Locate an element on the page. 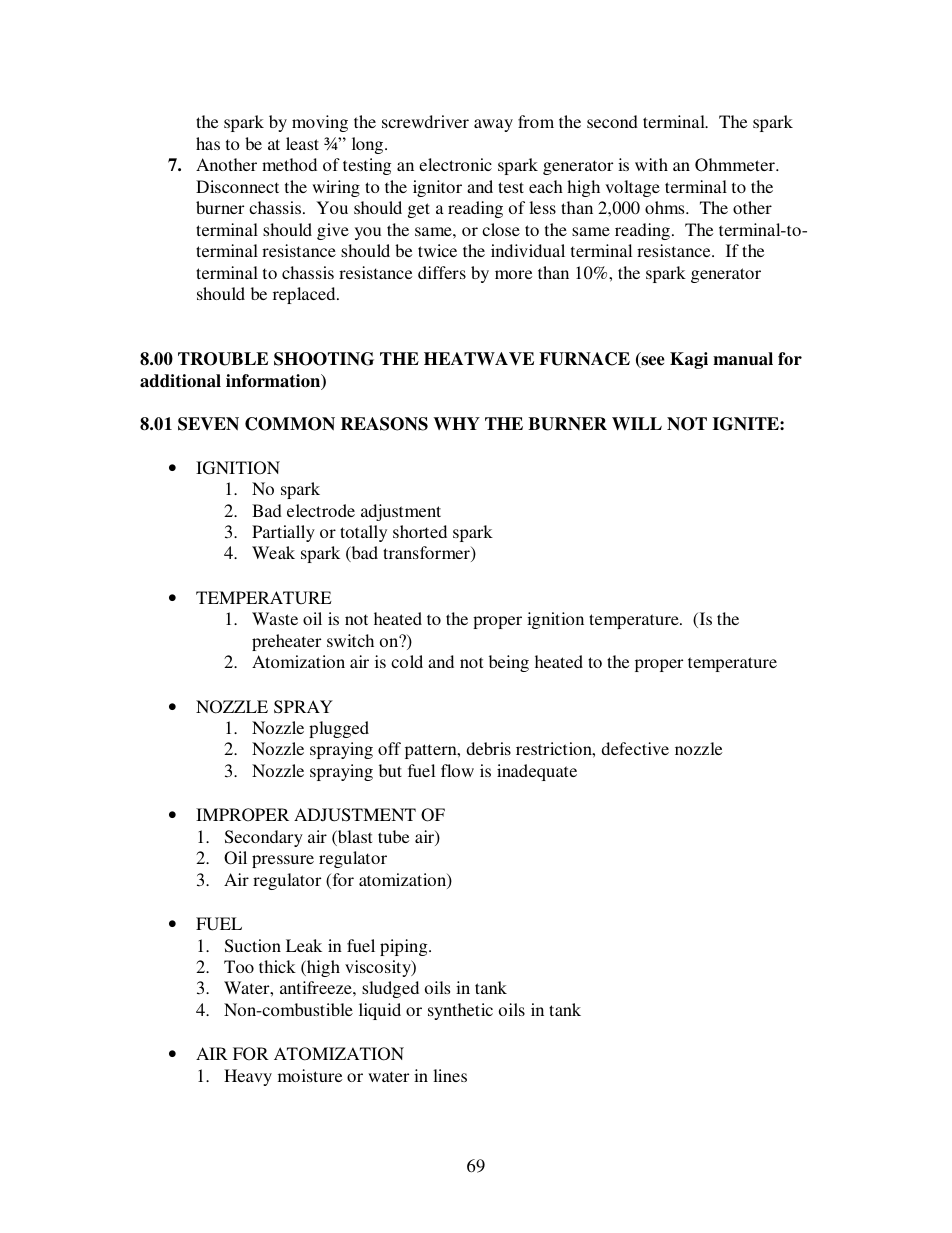  method is located at coordinates (289, 164).
